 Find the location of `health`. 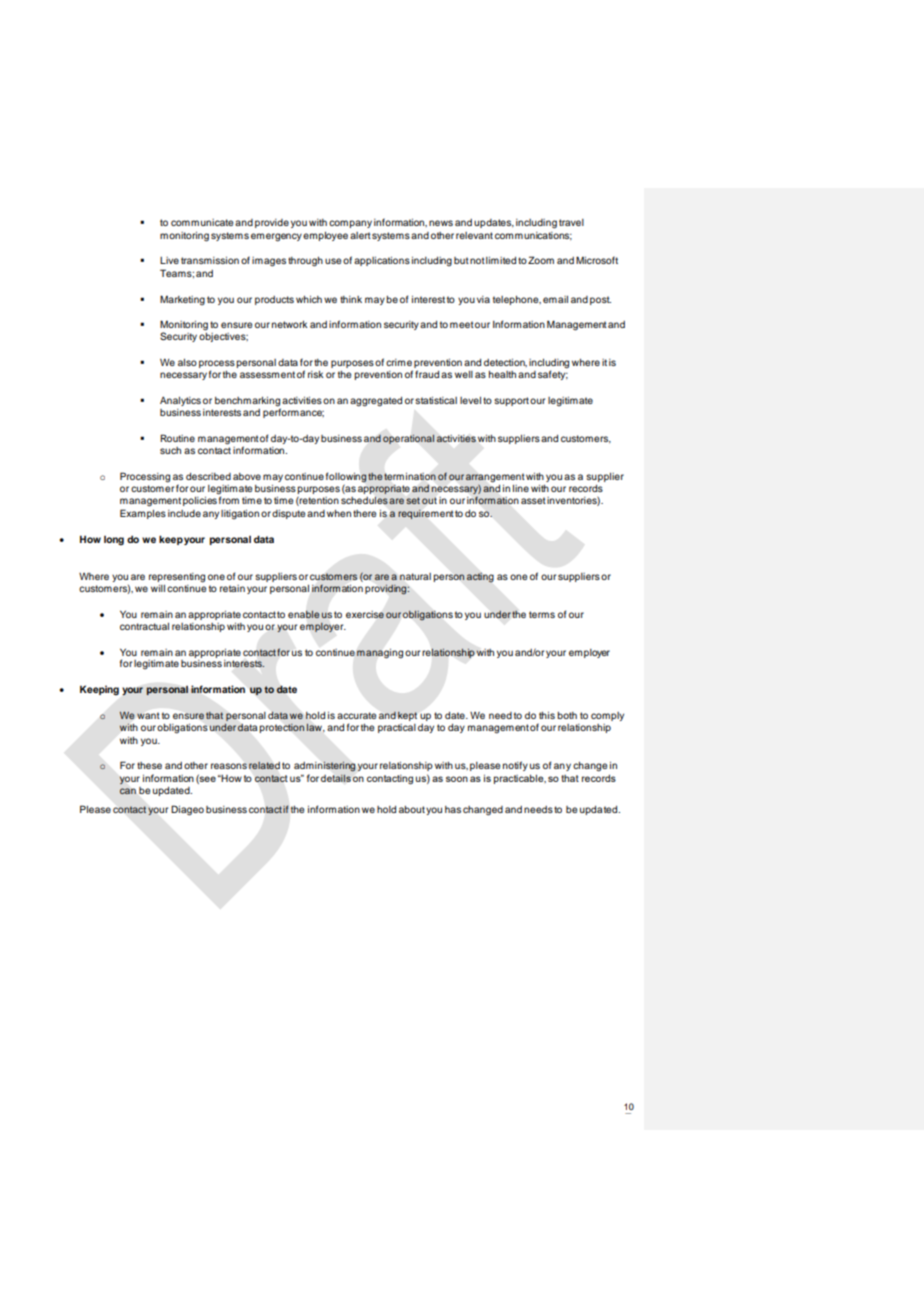

health is located at coordinates (502, 374).
